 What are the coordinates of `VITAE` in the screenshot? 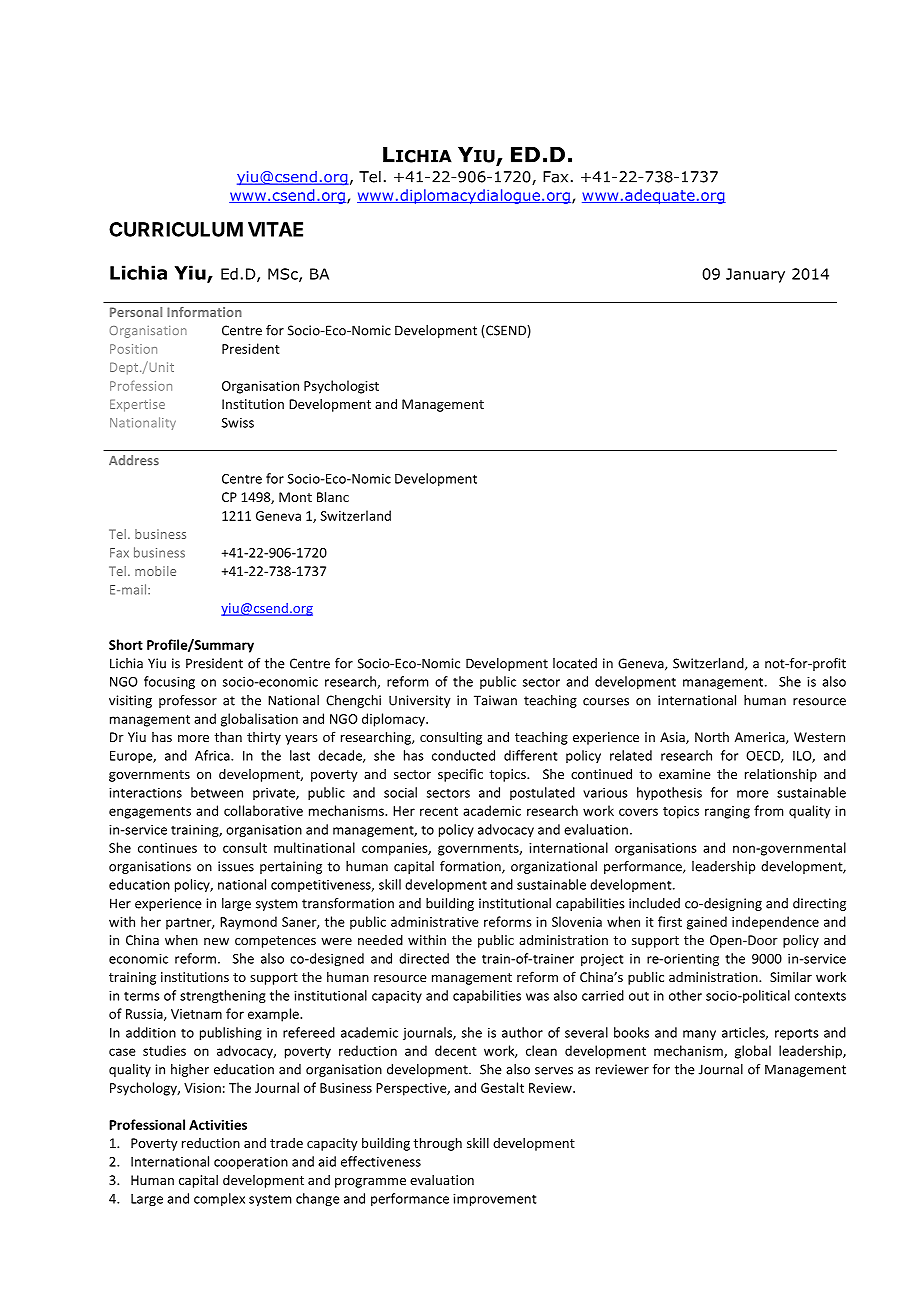 It's located at (275, 229).
